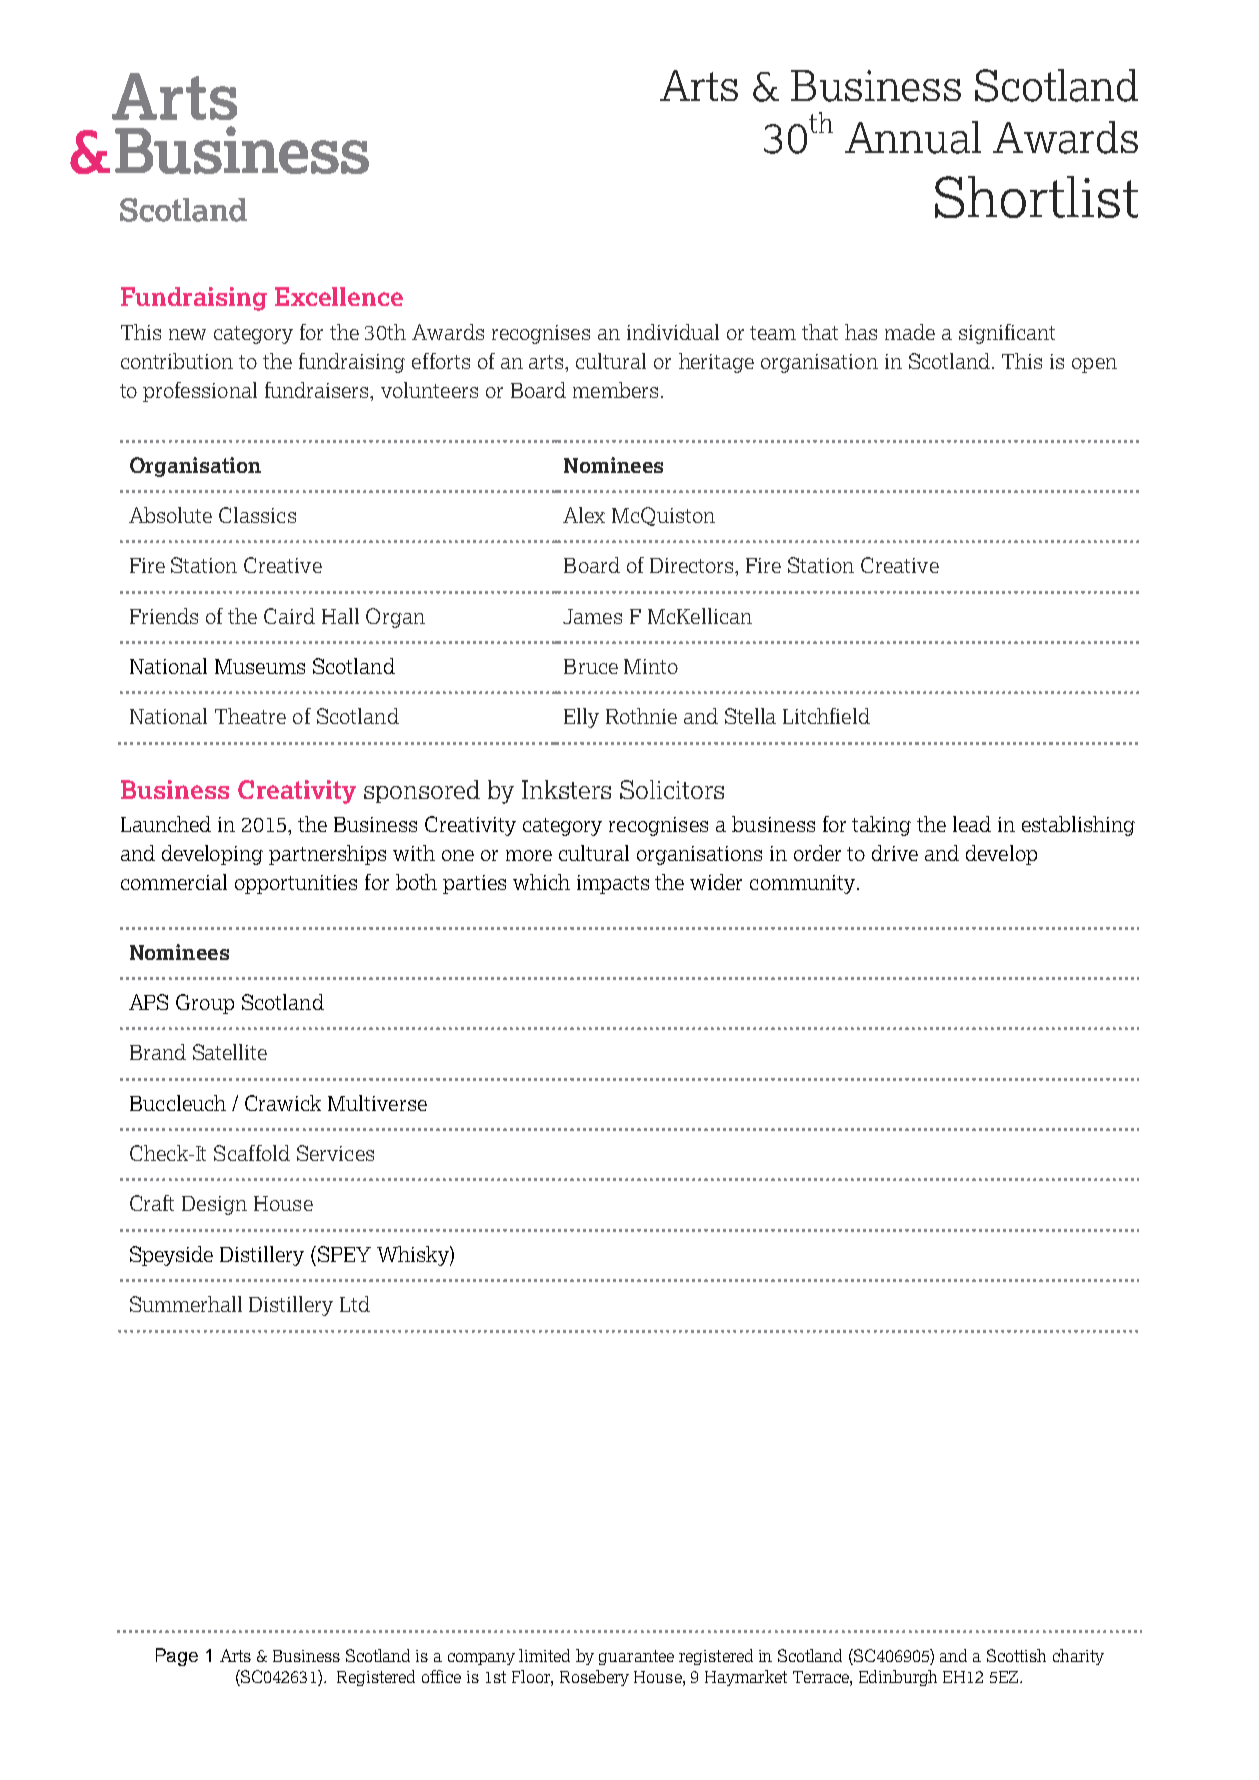 Image resolution: width=1259 pixels, height=1780 pixels. What do you see at coordinates (250, 716) in the page?
I see `Theatre` at bounding box center [250, 716].
